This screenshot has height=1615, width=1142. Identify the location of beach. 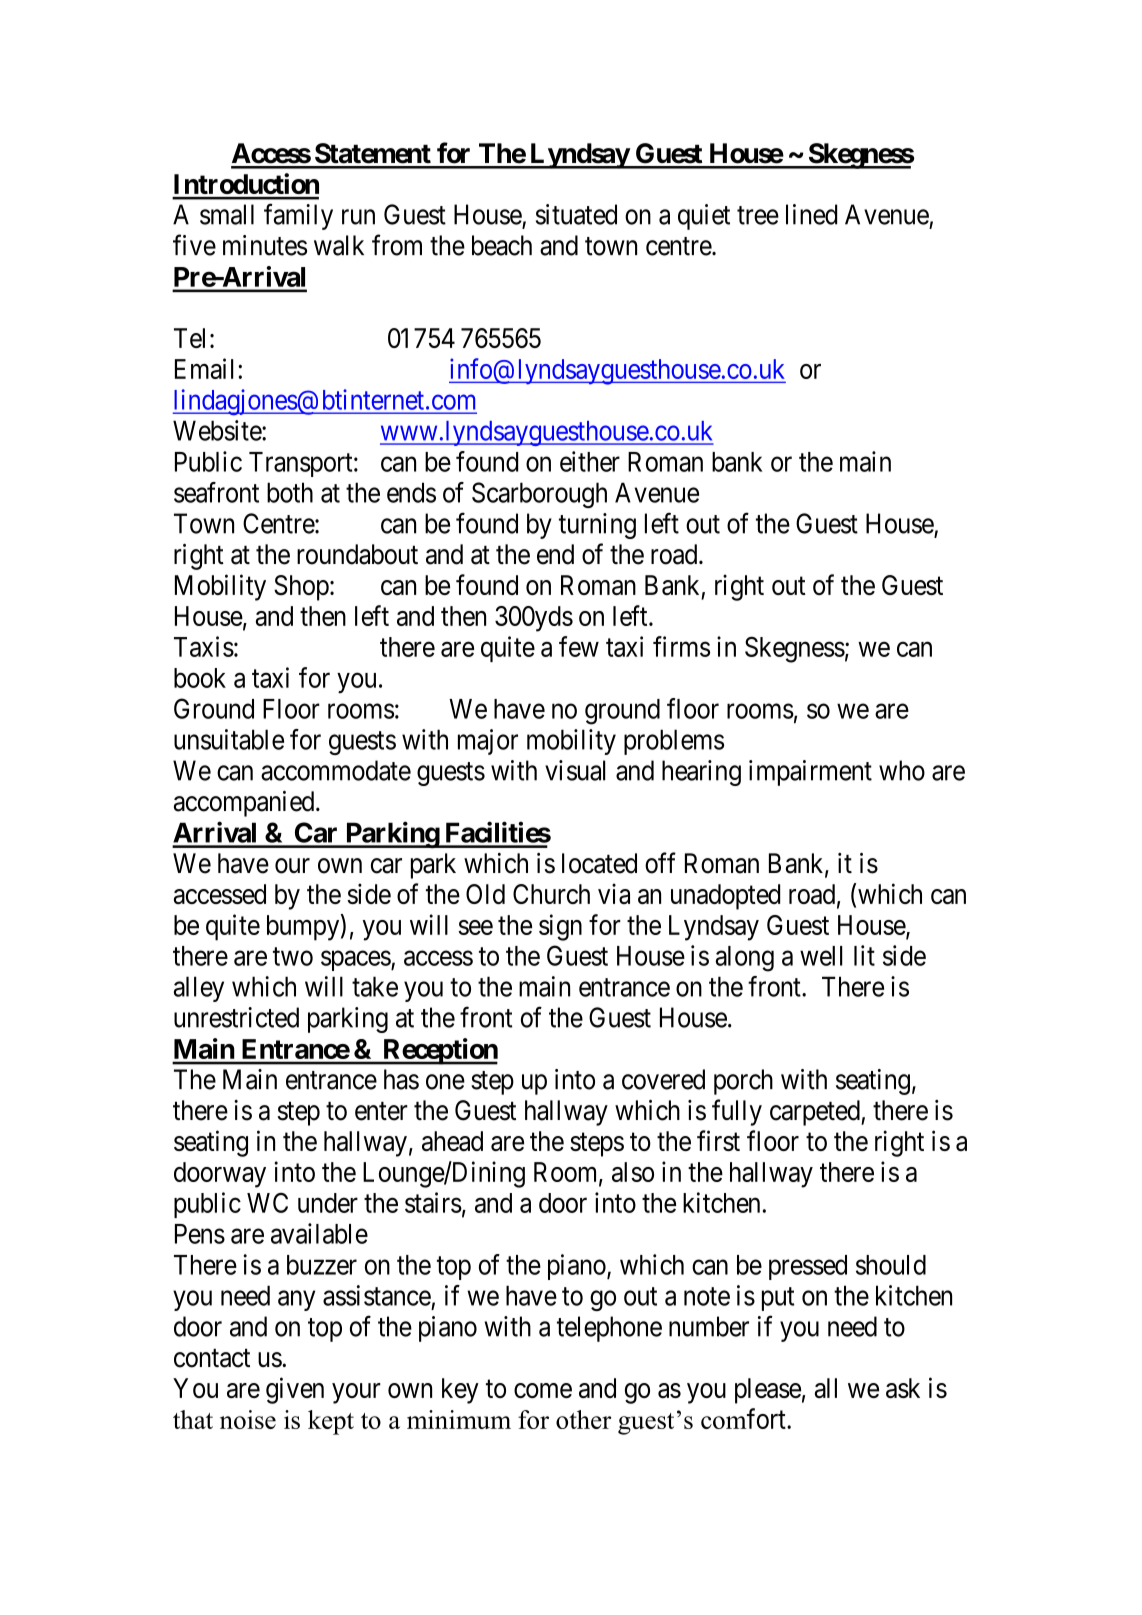
(502, 245).
